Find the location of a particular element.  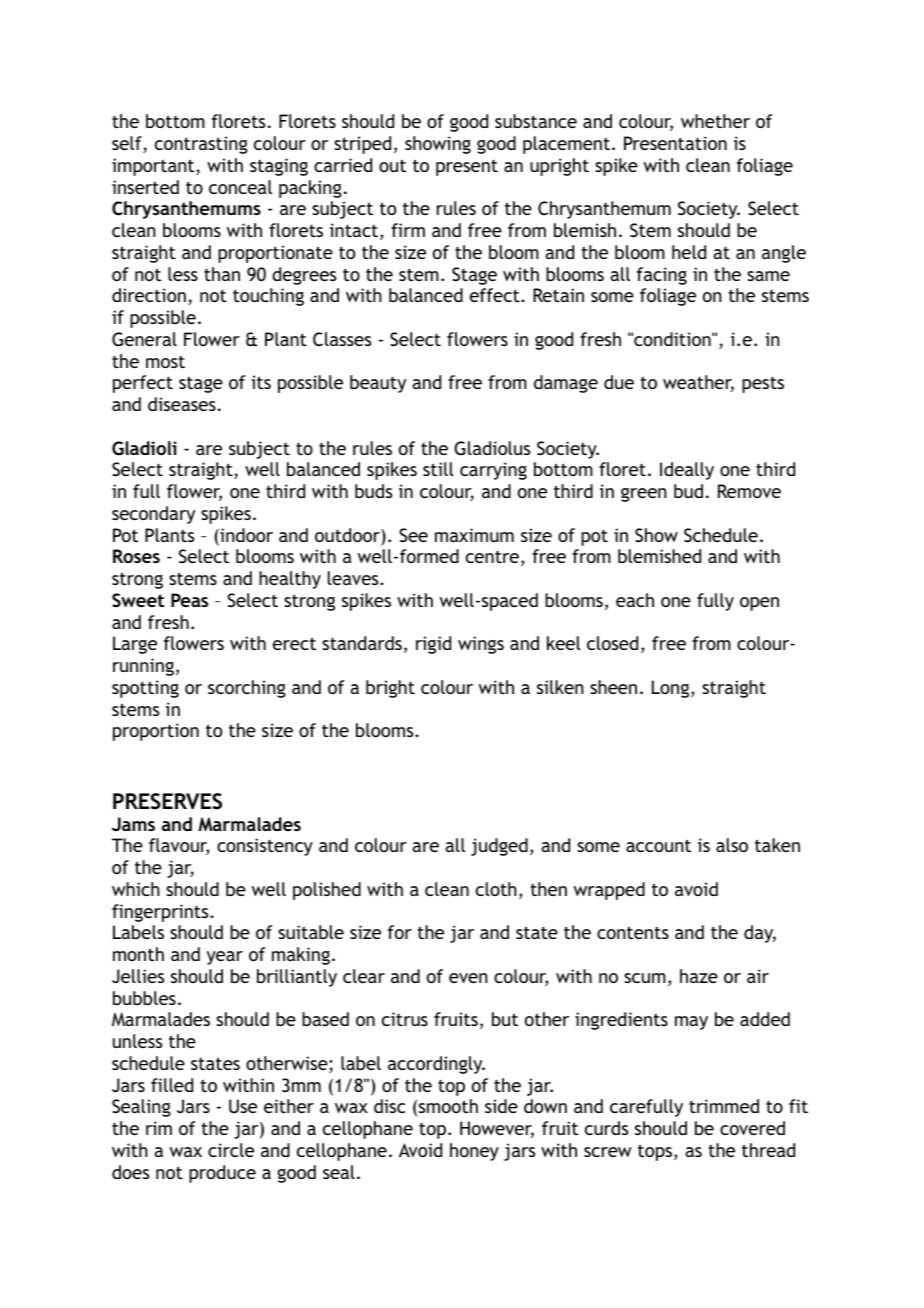

open is located at coordinates (759, 604).
